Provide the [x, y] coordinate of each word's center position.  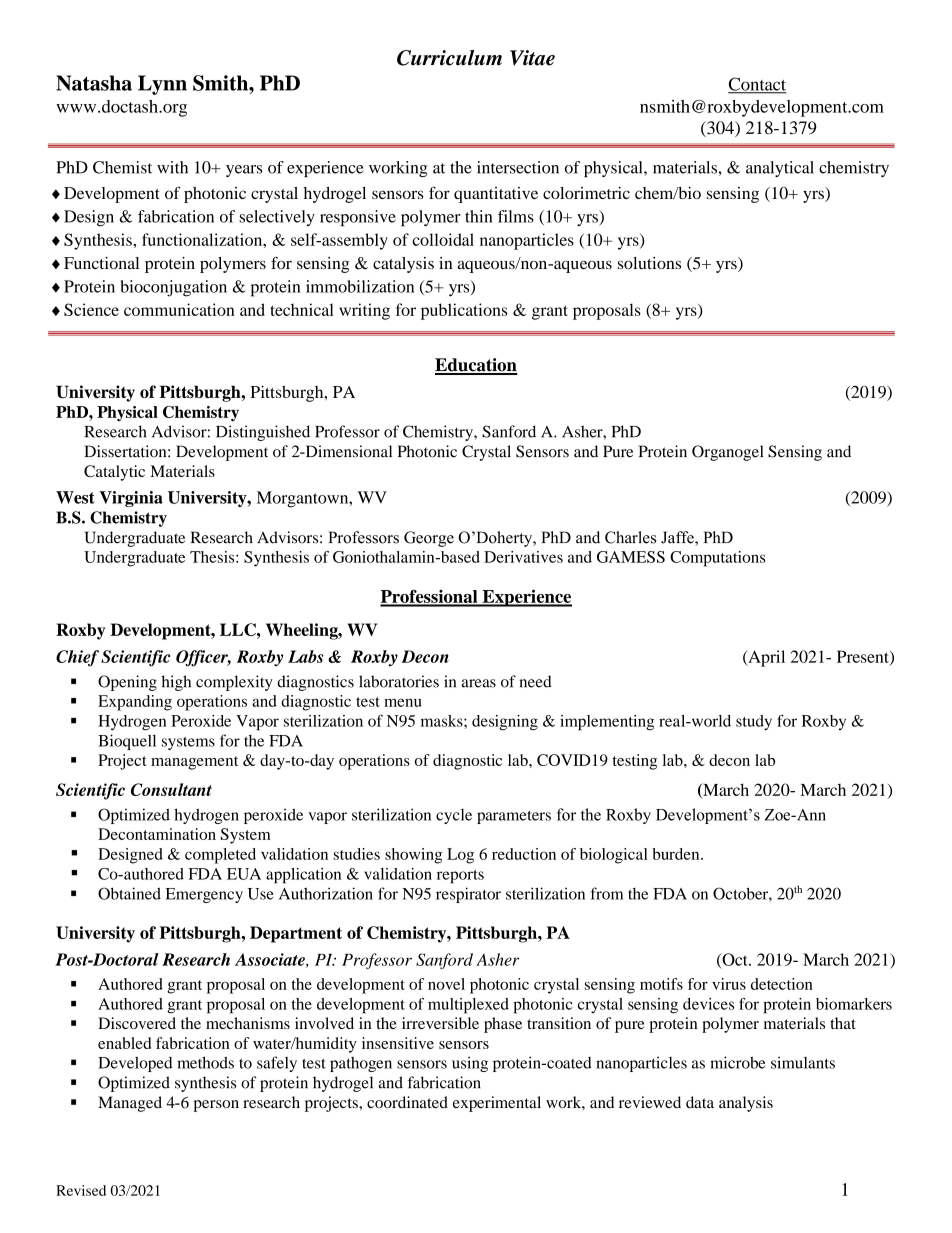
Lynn [162, 85]
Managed [130, 1104]
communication [179, 309]
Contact [757, 85]
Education [476, 366]
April [765, 658]
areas [479, 683]
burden [677, 854]
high [176, 683]
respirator [468, 895]
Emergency [204, 895]
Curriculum [449, 58]
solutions [649, 263]
